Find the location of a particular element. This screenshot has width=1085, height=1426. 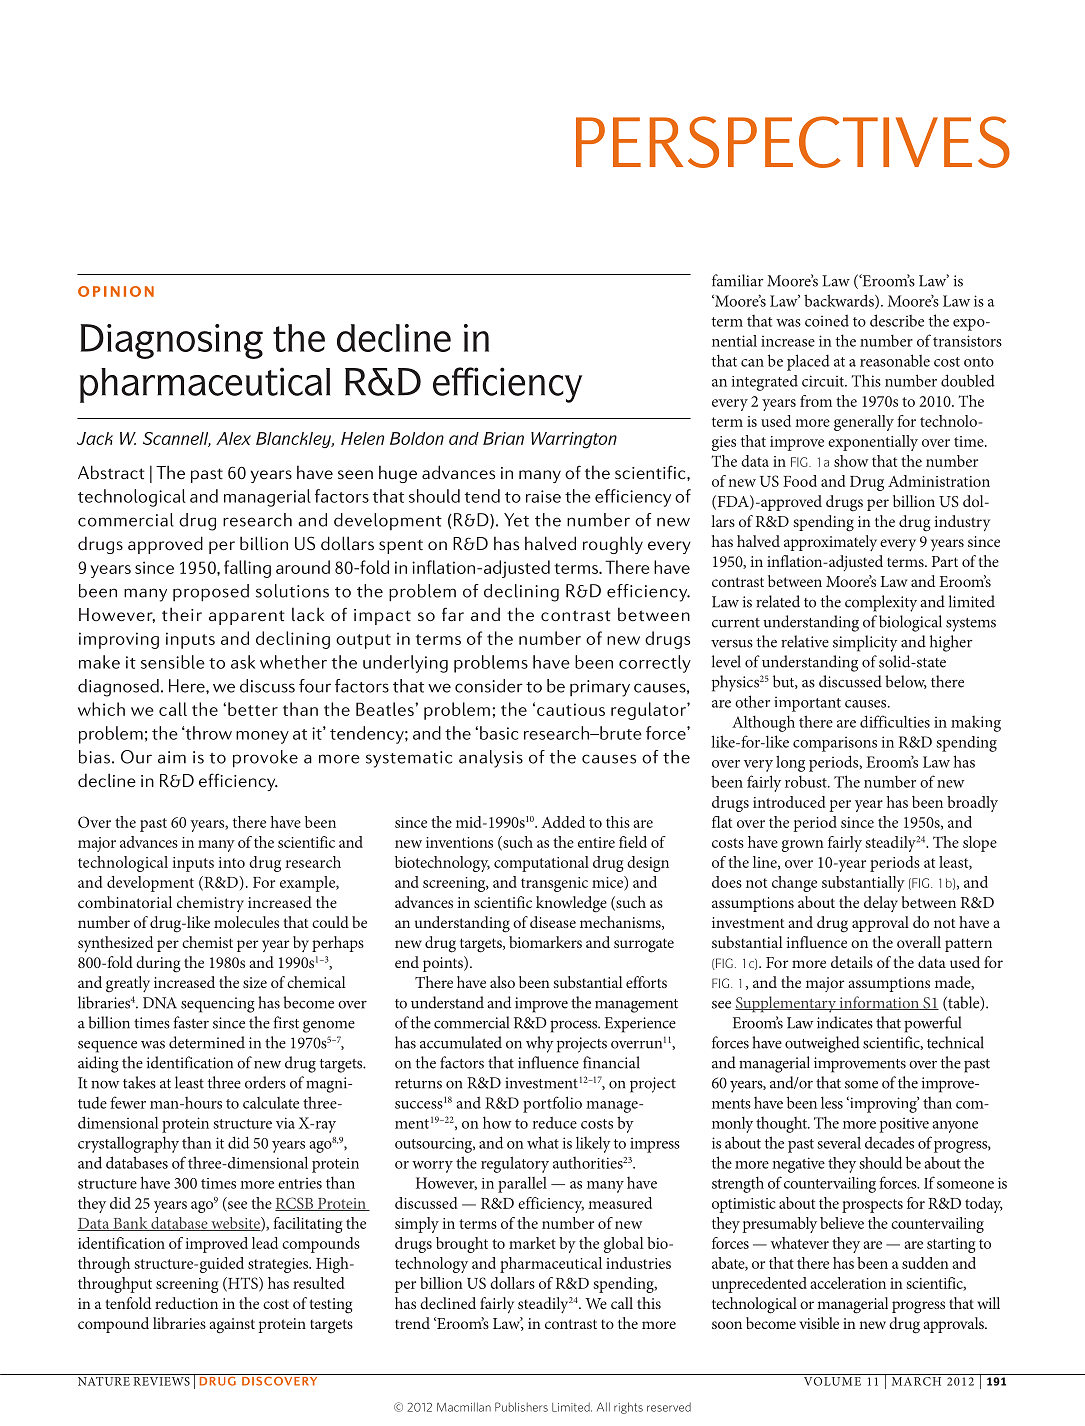

comparisons is located at coordinates (835, 744).
